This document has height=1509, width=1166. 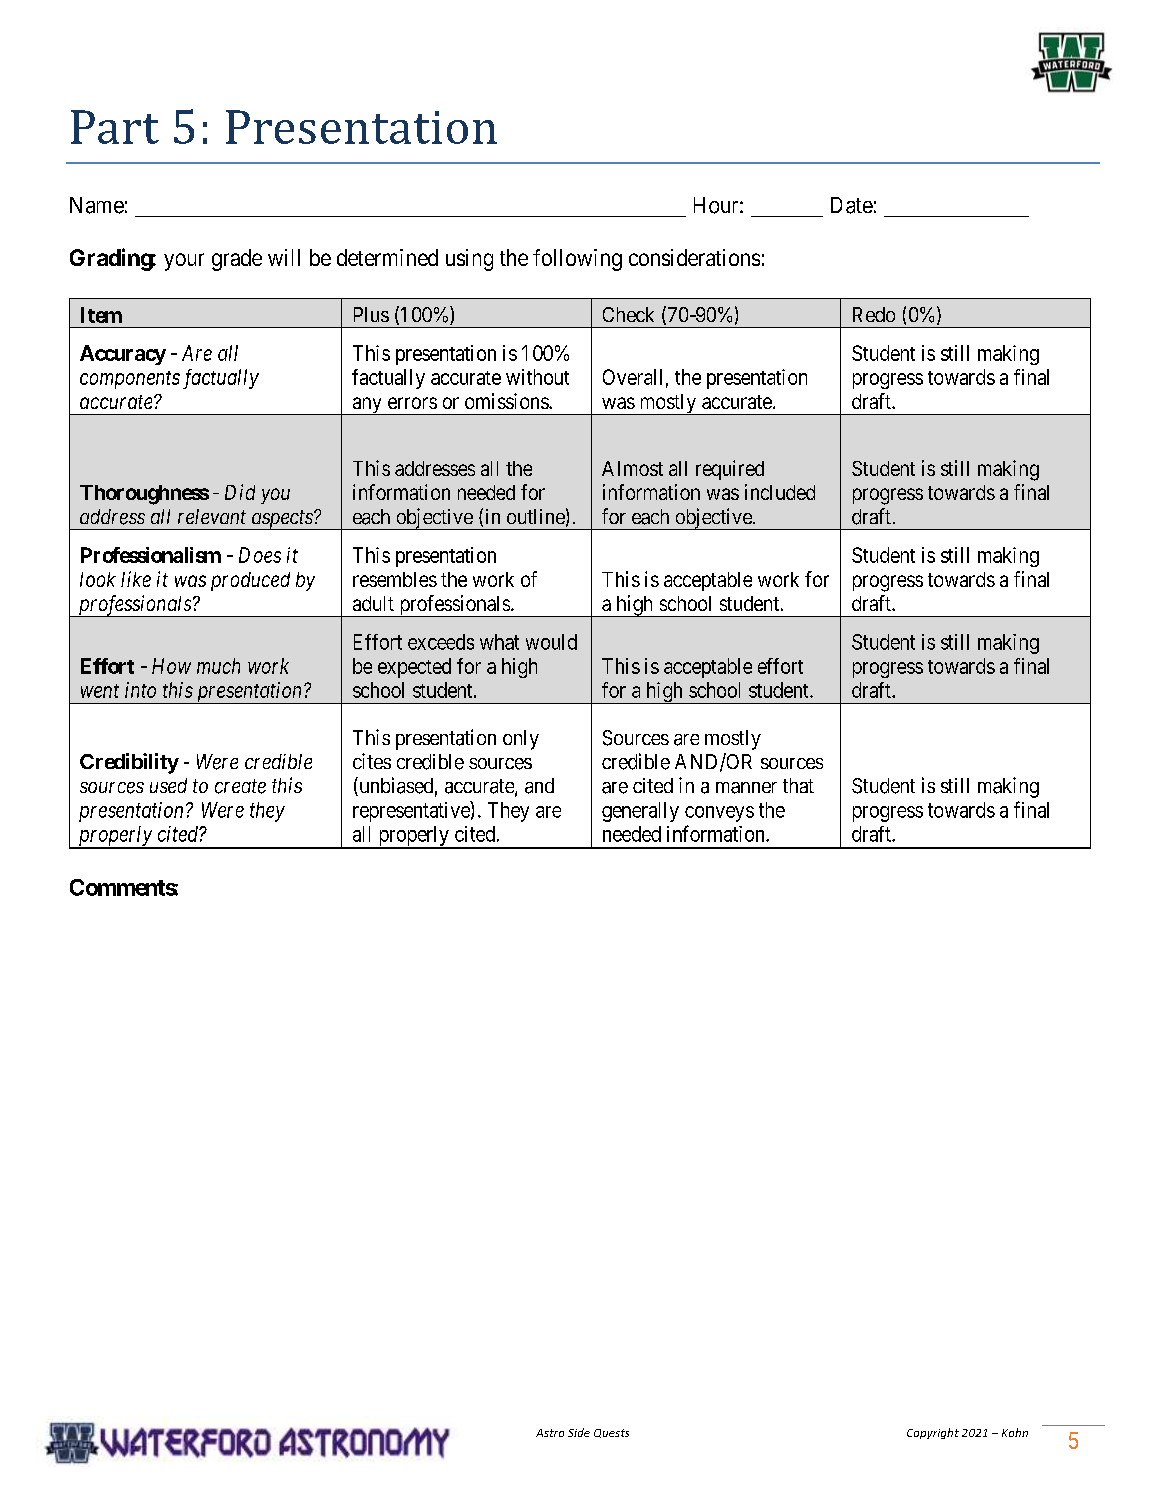 What do you see at coordinates (611, 1433) in the document?
I see `Quests` at bounding box center [611, 1433].
